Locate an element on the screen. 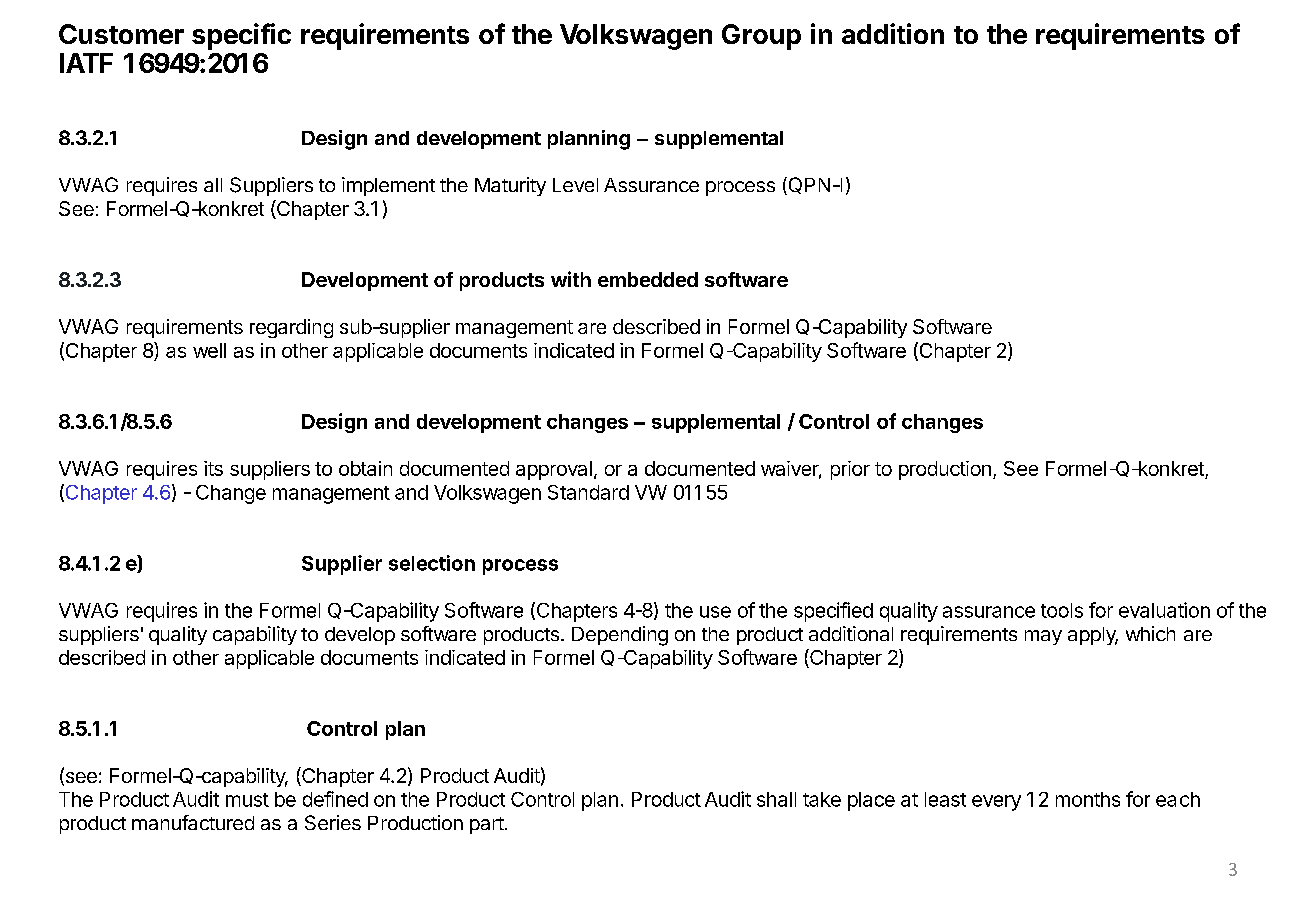 This screenshot has width=1316, height=911. shall is located at coordinates (776, 799).
